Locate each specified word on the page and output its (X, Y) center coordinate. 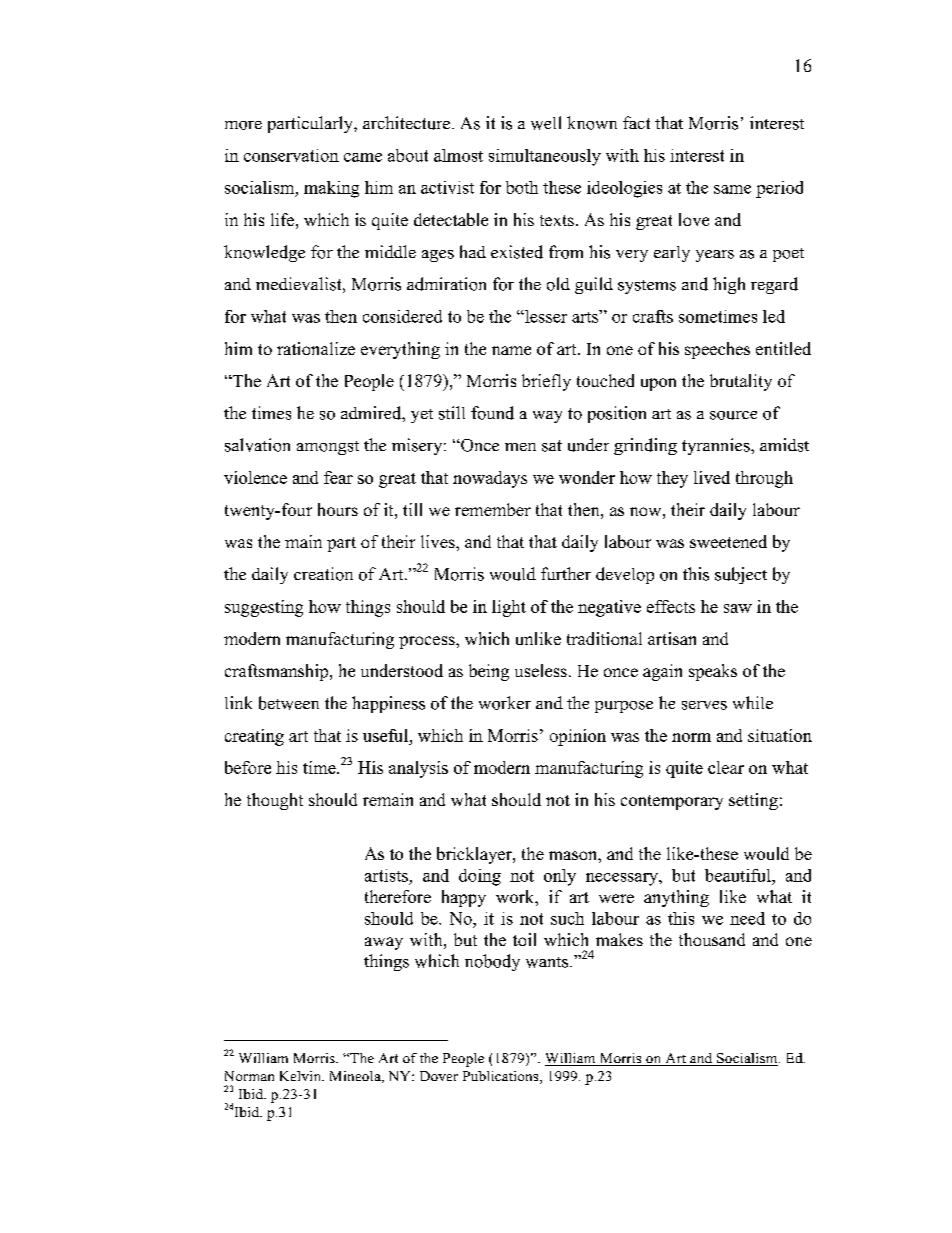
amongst (328, 448)
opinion (578, 737)
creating (254, 737)
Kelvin (301, 1076)
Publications (502, 1077)
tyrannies (717, 446)
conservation (291, 155)
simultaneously (545, 157)
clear (726, 767)
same (732, 189)
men (520, 447)
